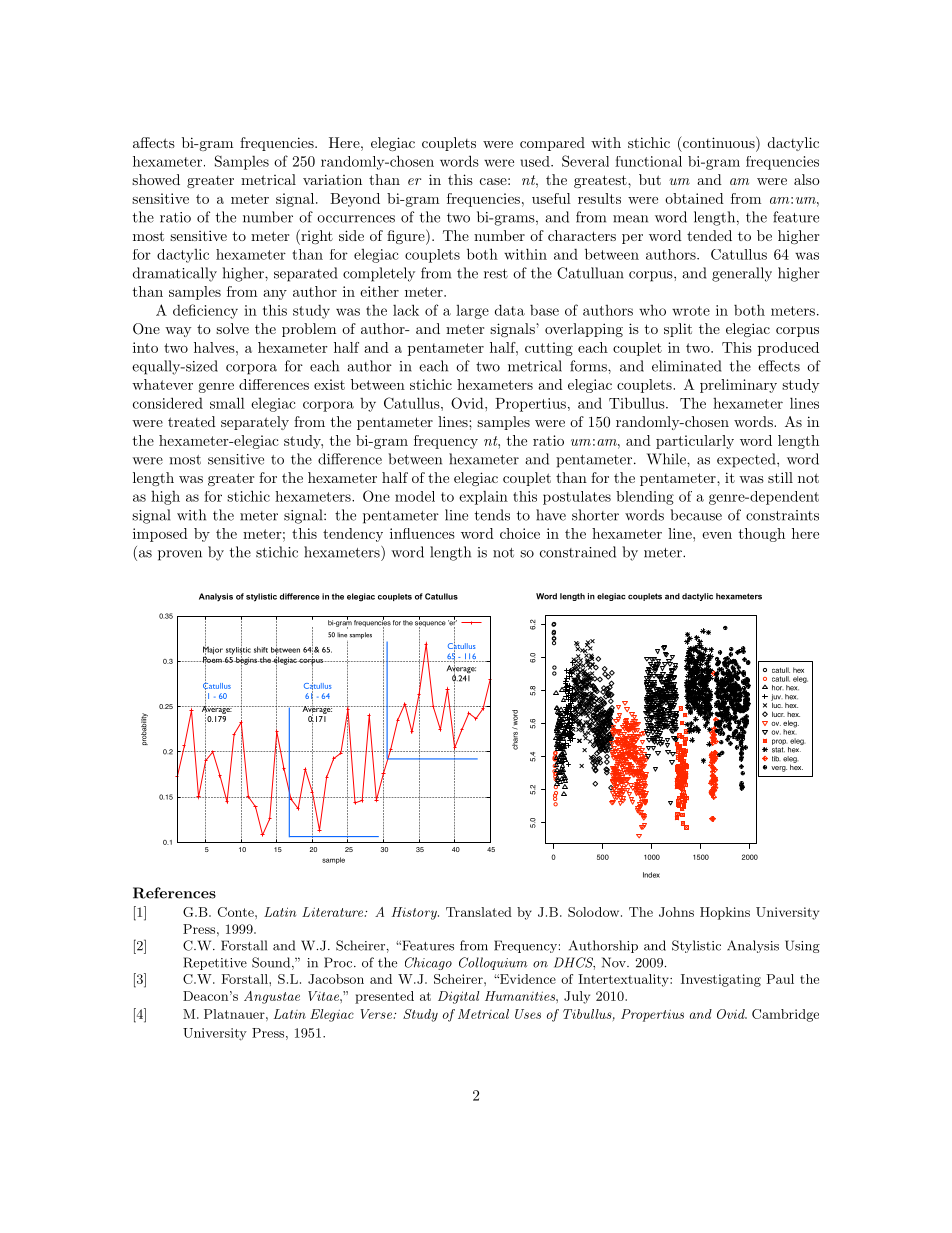 The image size is (952, 1233). Describe the element at coordinates (717, 535) in the screenshot. I see `even` at that location.
